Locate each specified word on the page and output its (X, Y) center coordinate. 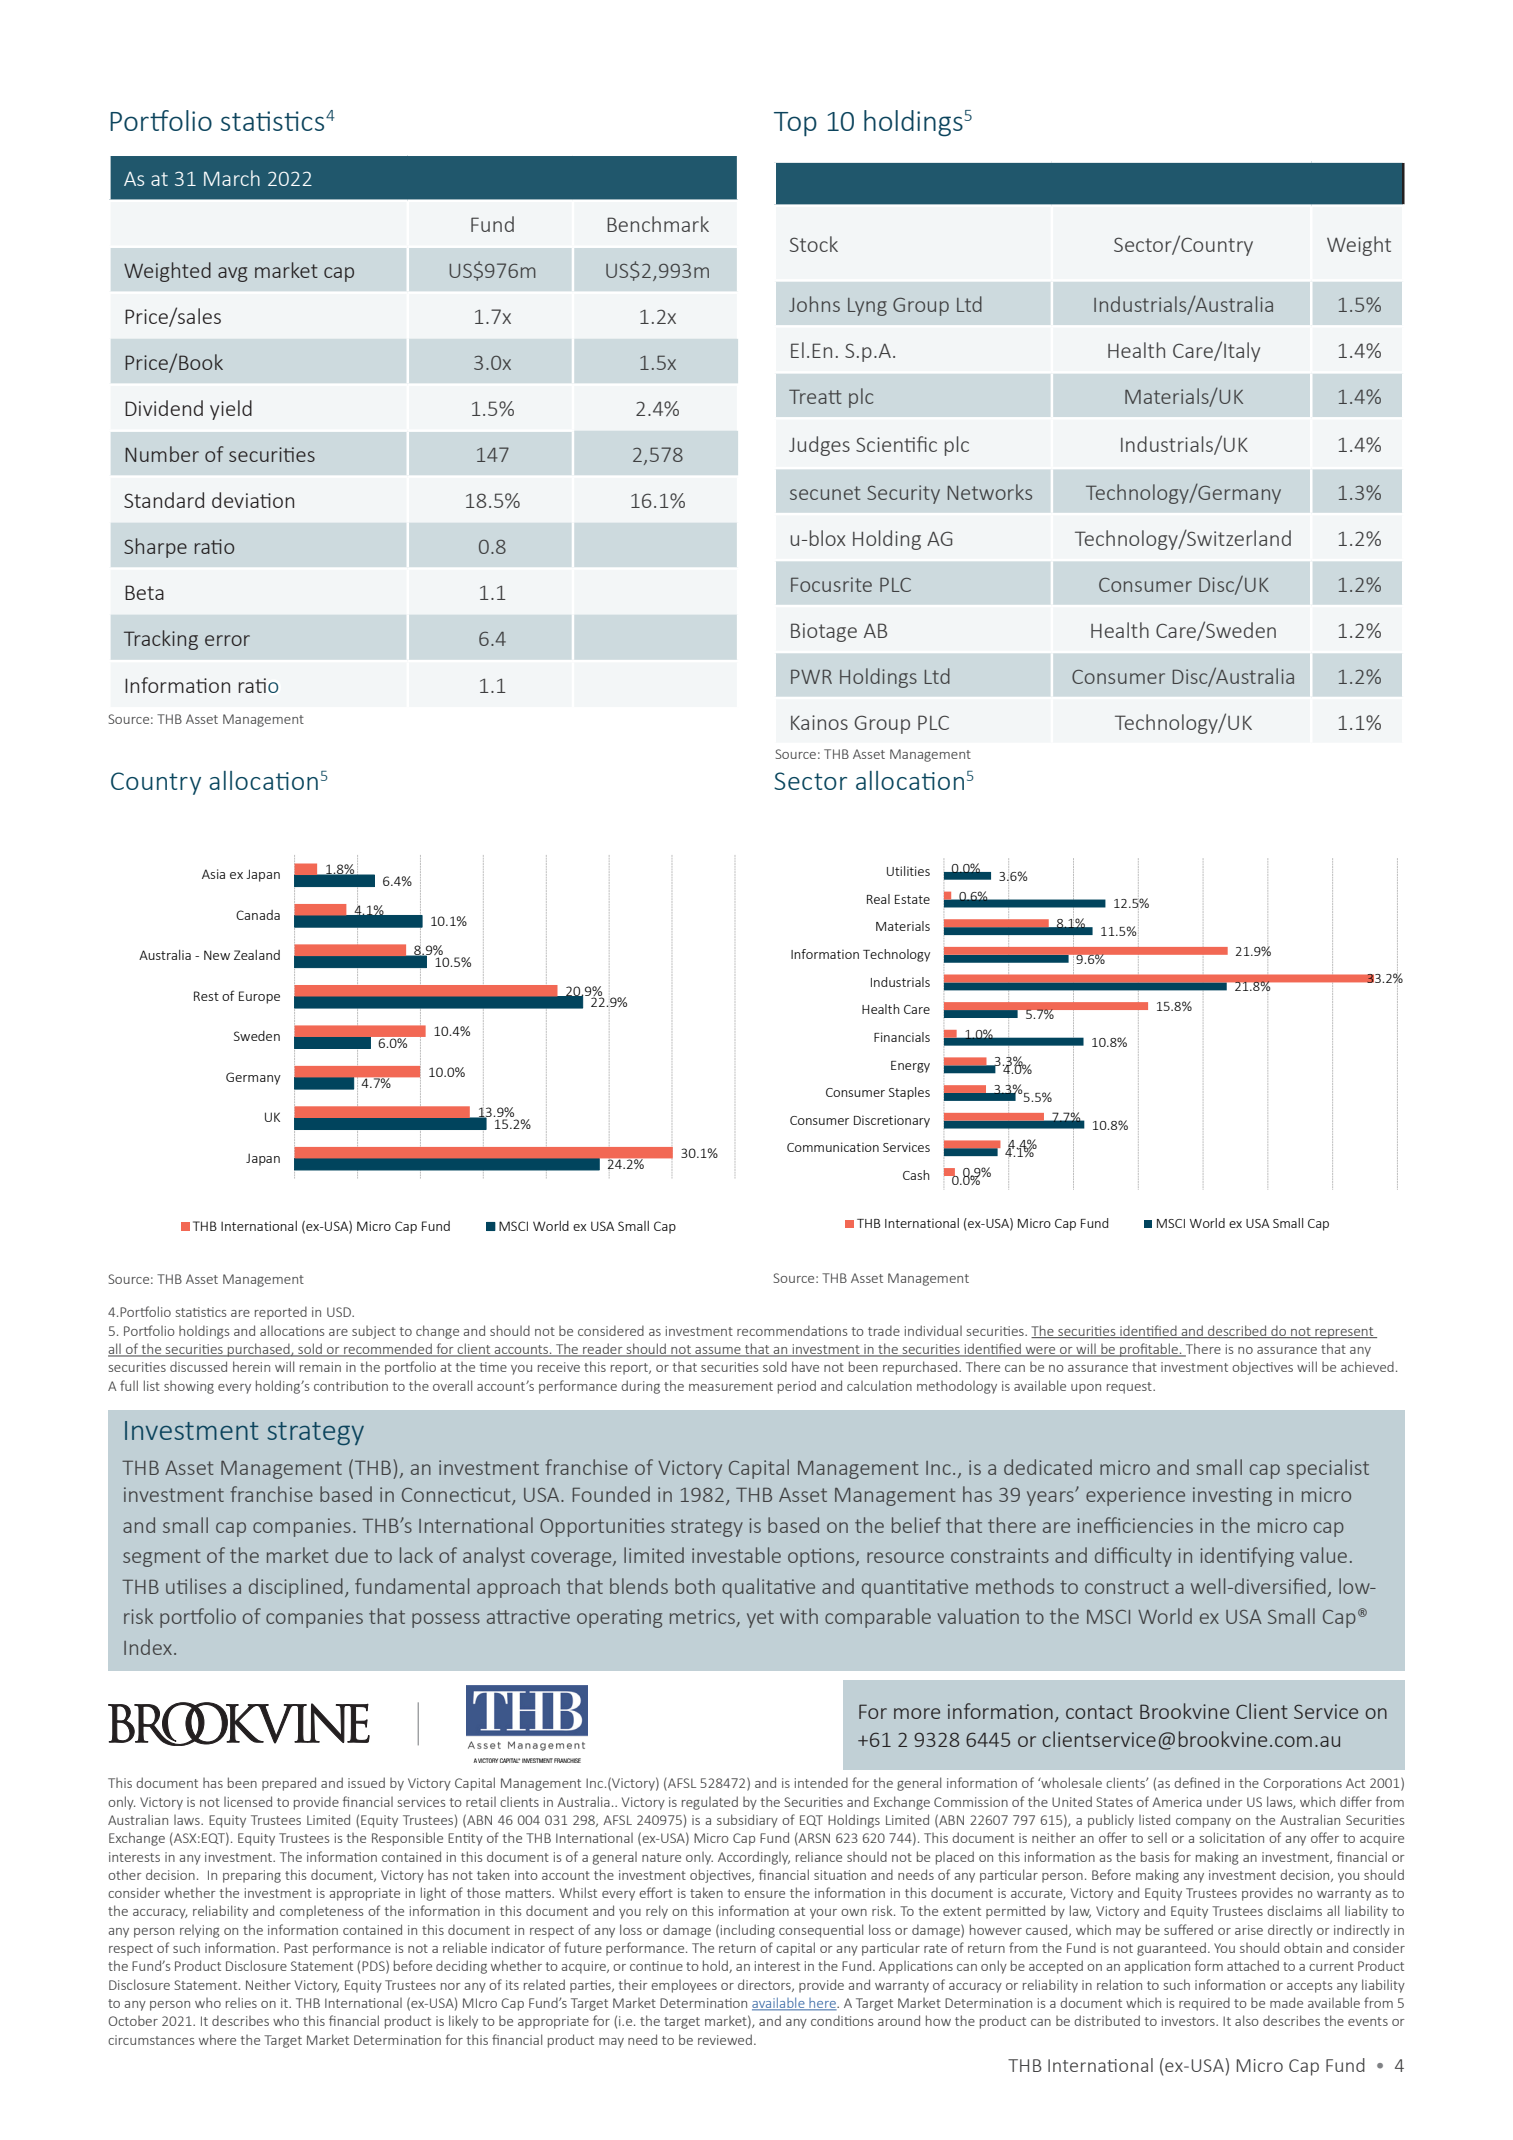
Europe (259, 997)
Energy (910, 1067)
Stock (814, 244)
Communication (833, 1147)
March (232, 178)
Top (795, 124)
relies (241, 2003)
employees (684, 1986)
